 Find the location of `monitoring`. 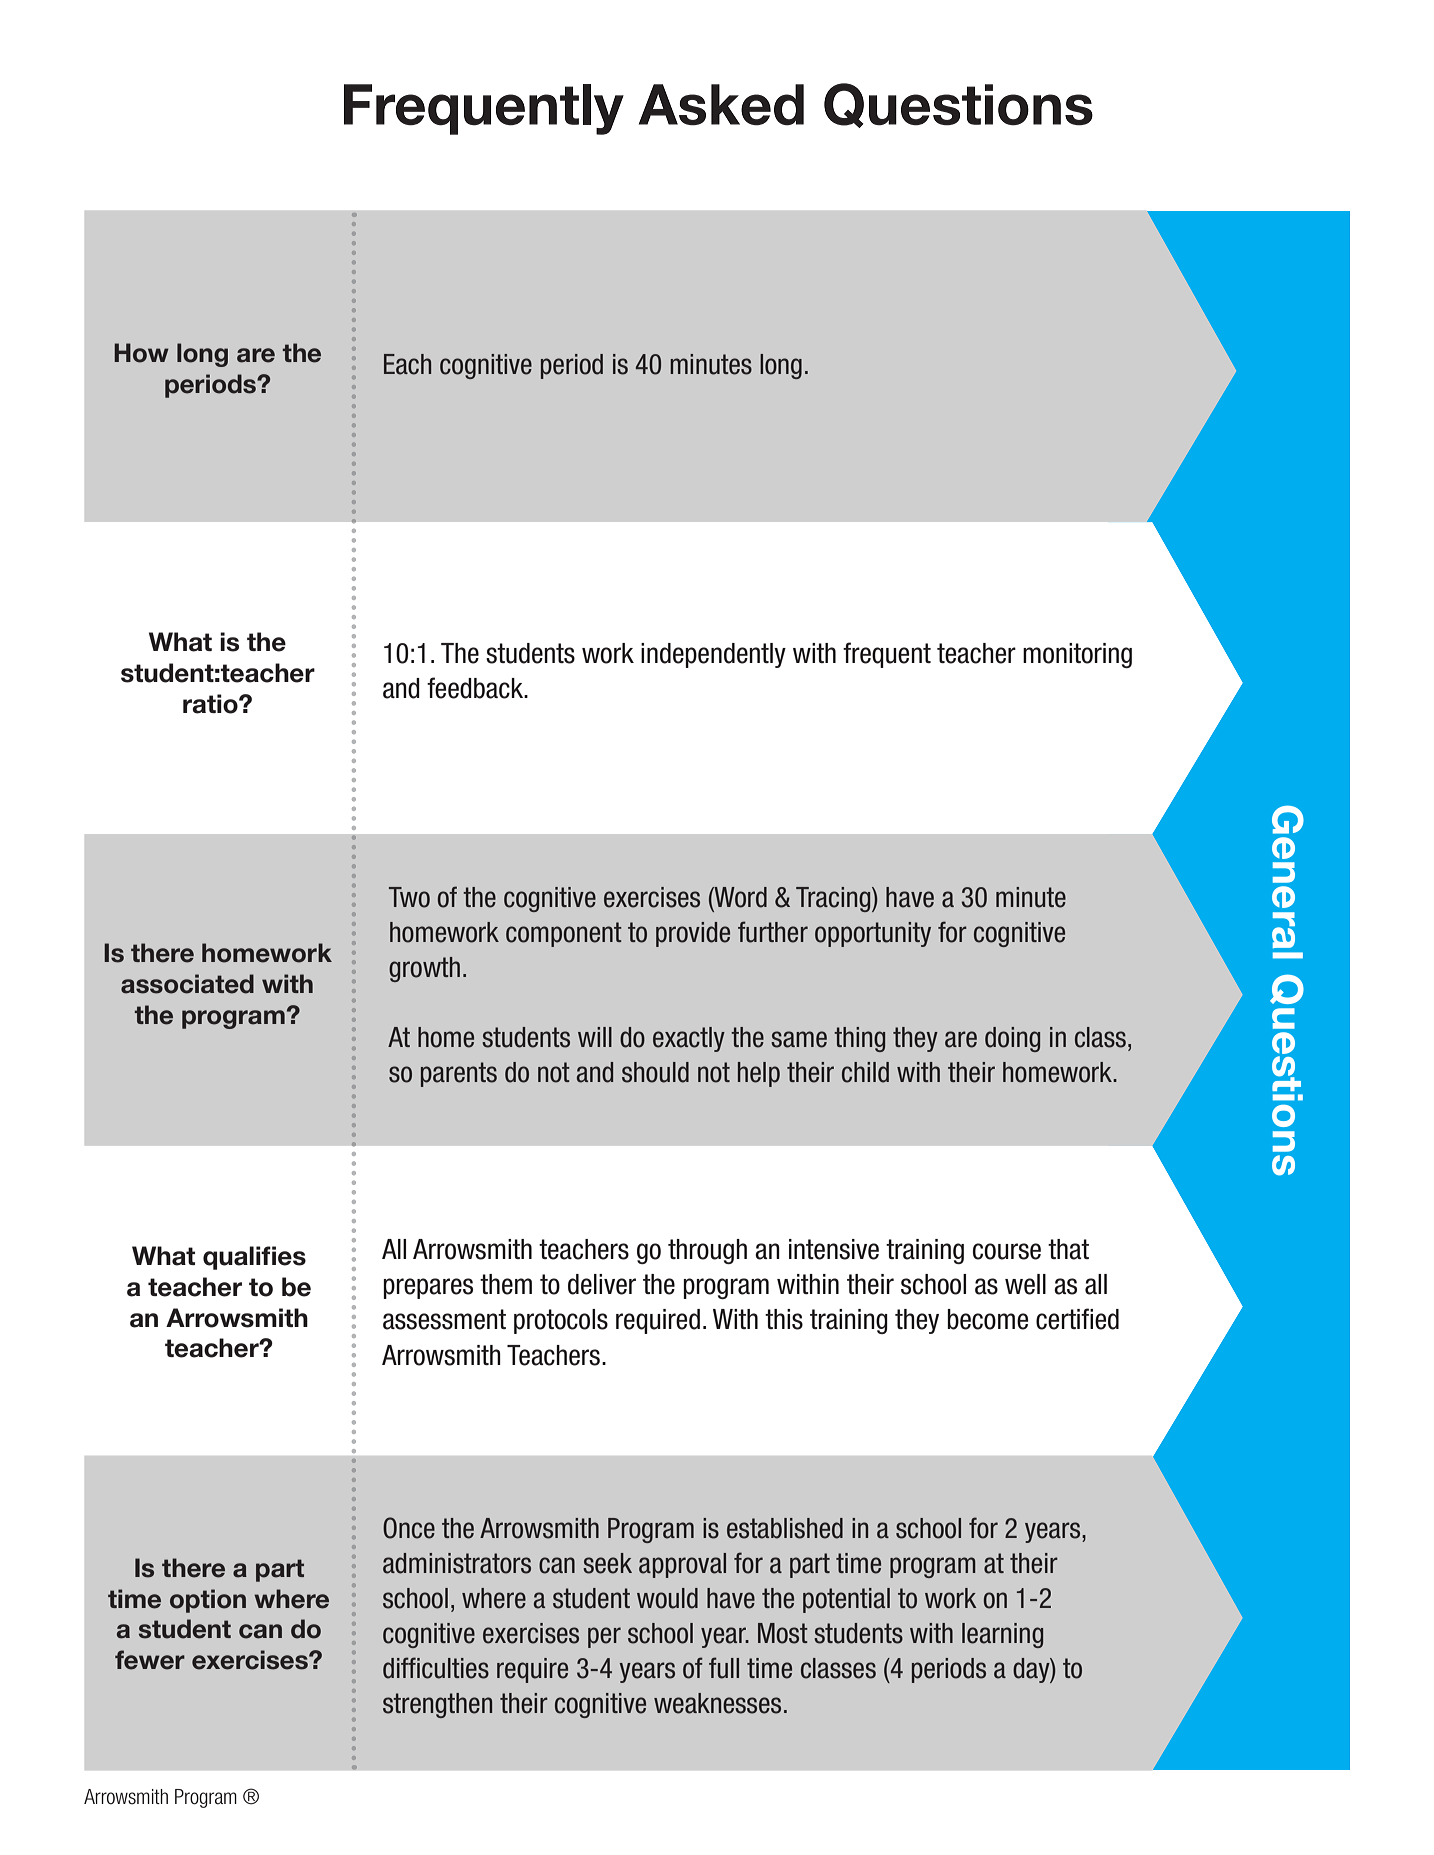

monitoring is located at coordinates (1077, 655).
